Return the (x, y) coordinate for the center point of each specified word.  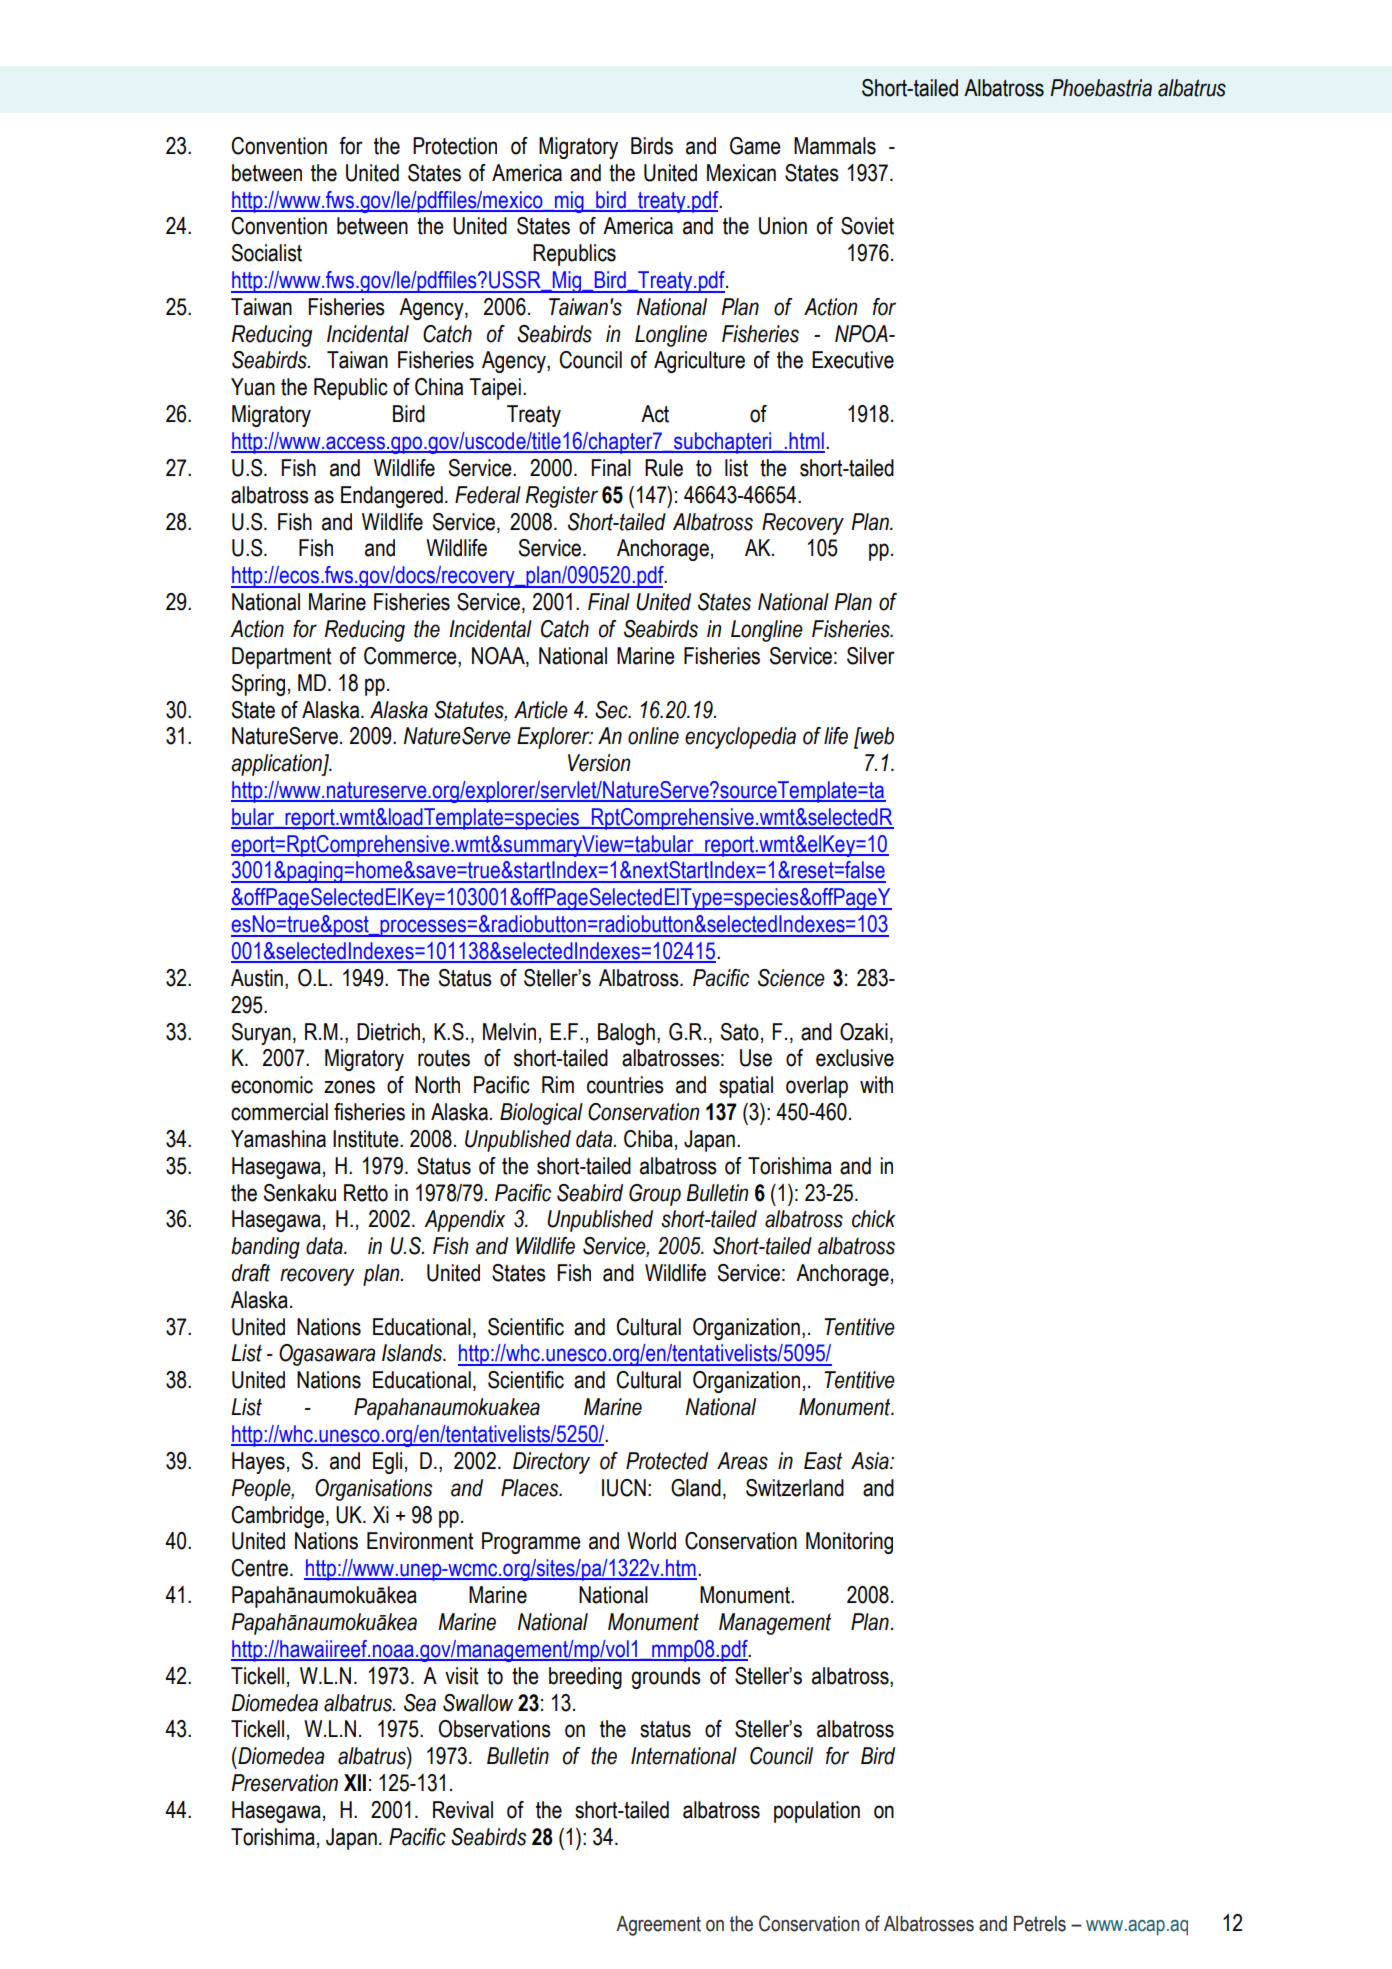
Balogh (626, 1034)
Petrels (1040, 1924)
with (876, 1085)
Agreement (658, 1926)
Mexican (741, 173)
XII (355, 1782)
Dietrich (388, 1032)
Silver (871, 656)
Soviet (867, 226)
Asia (871, 1461)
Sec (612, 710)
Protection (455, 146)
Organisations (374, 1490)
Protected (667, 1461)
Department (282, 658)
